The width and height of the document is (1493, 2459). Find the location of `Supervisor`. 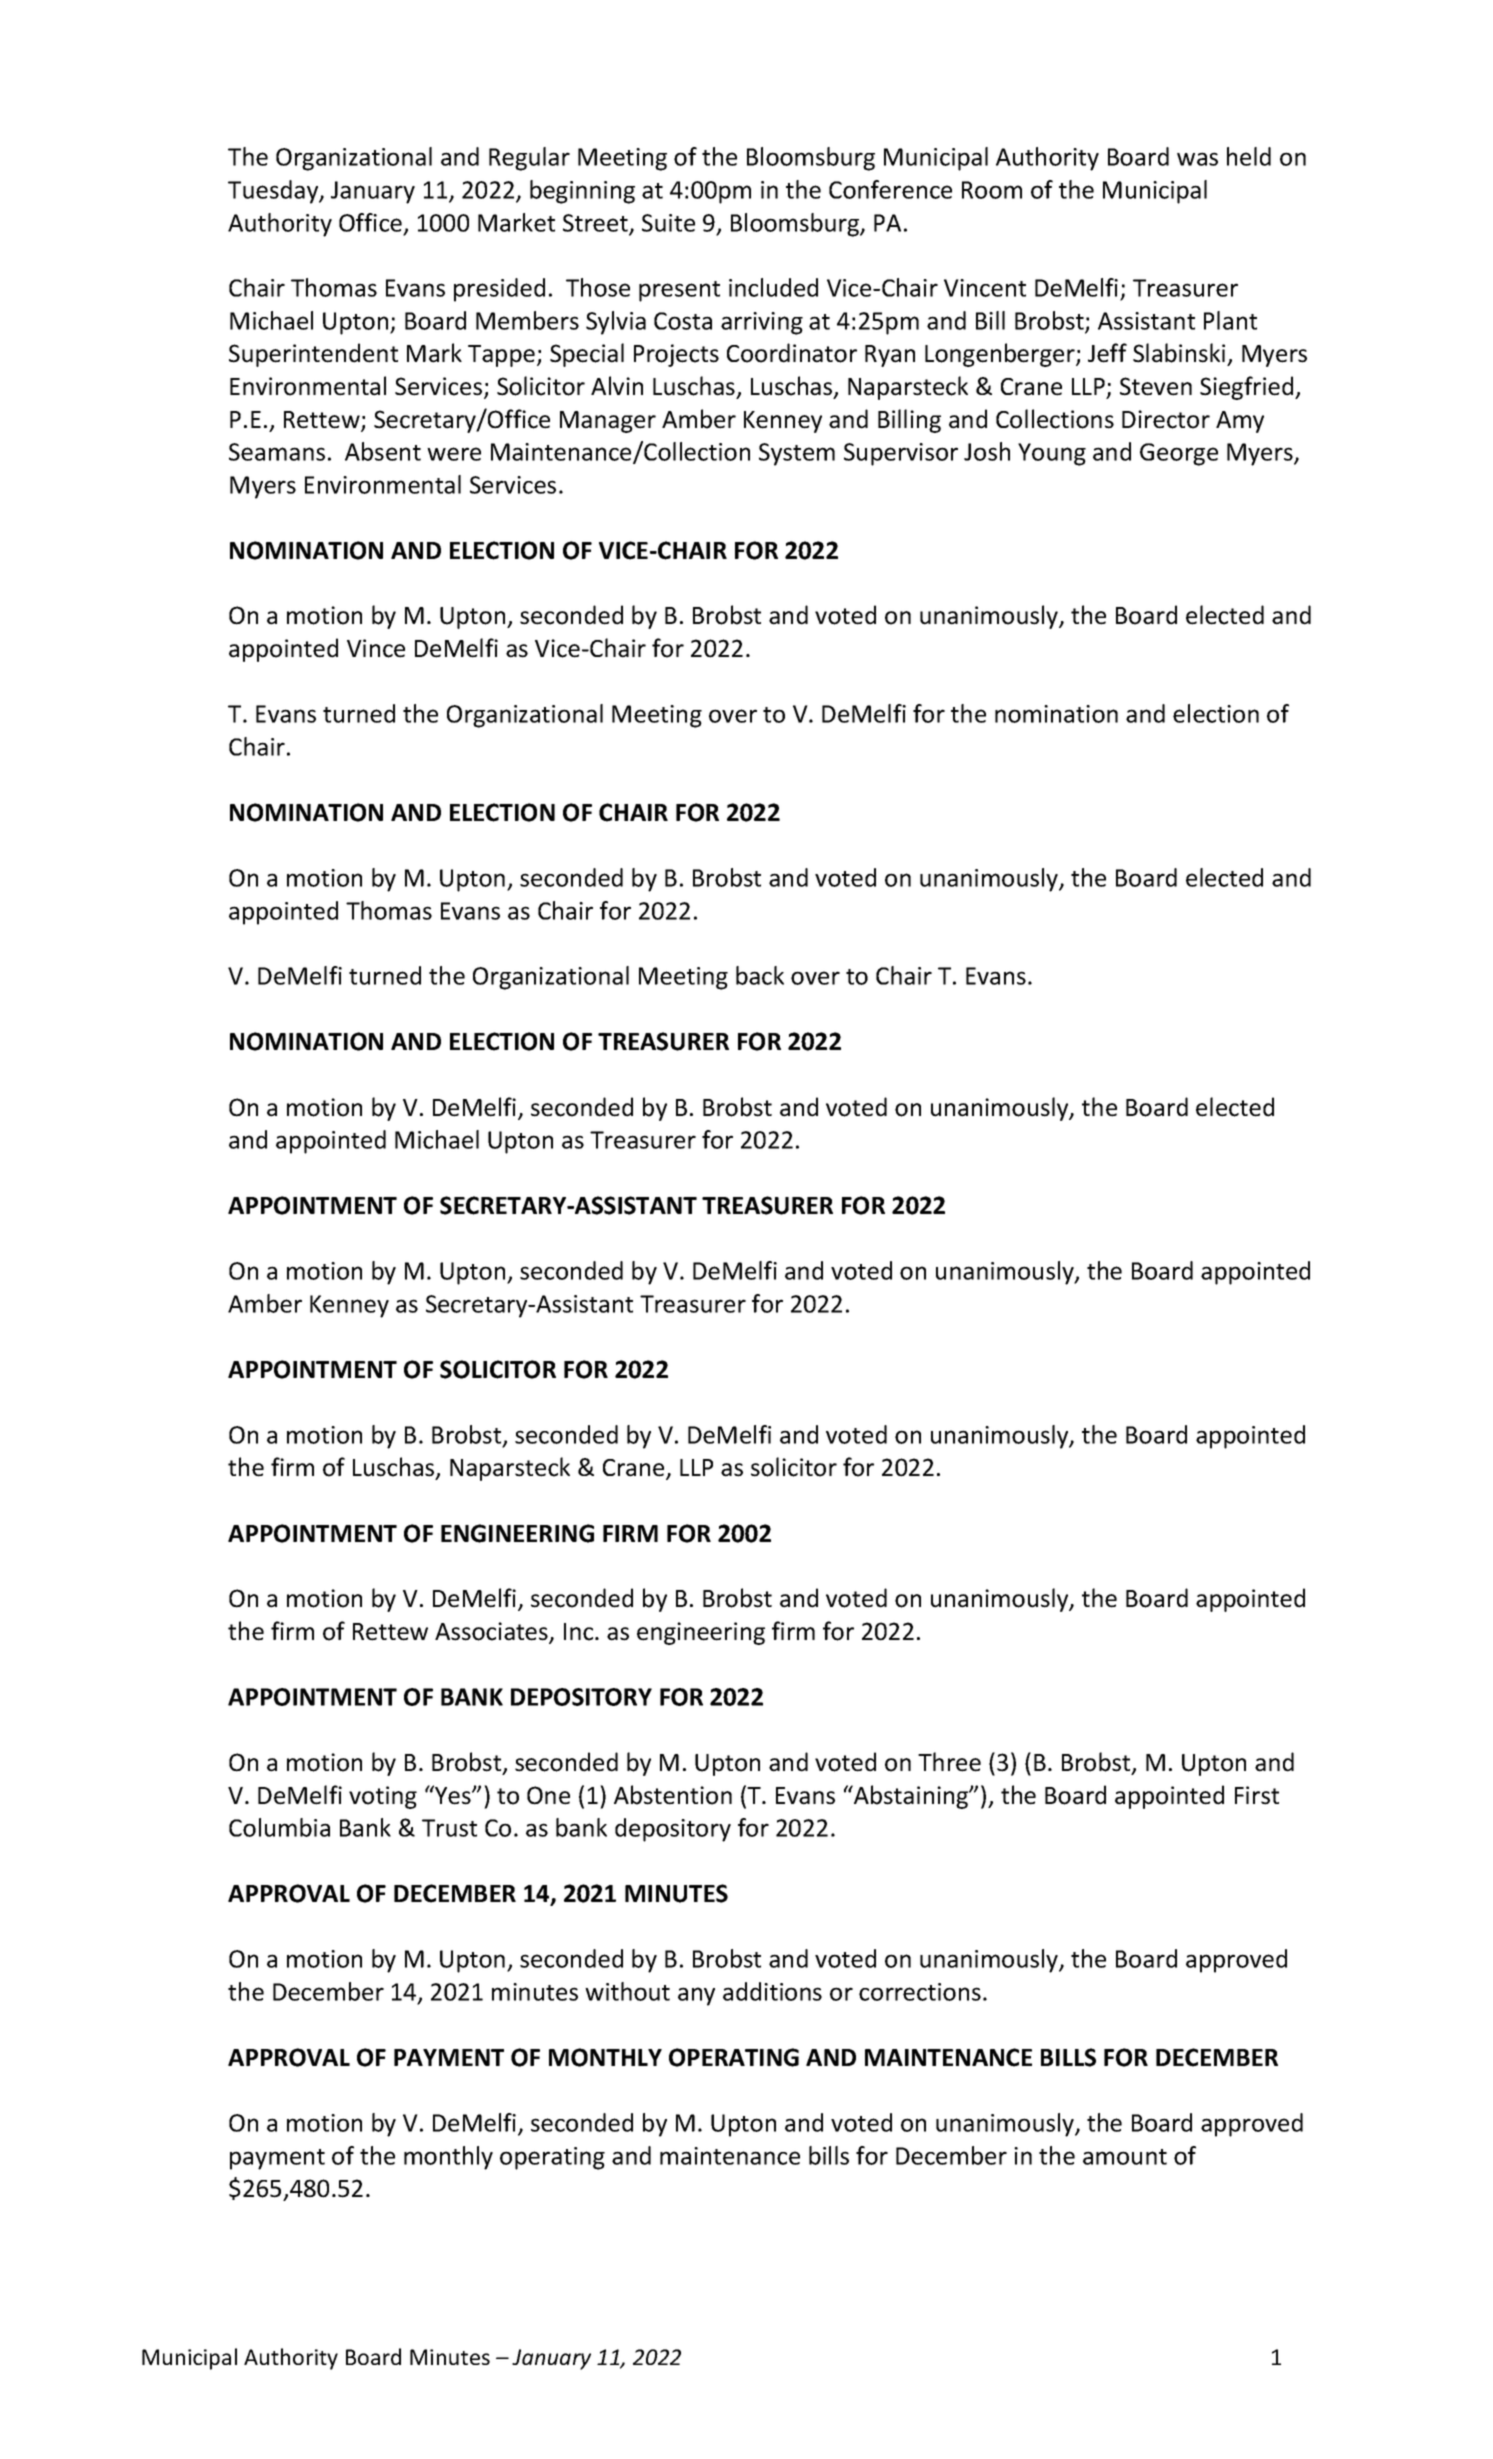

Supervisor is located at coordinates (901, 454).
